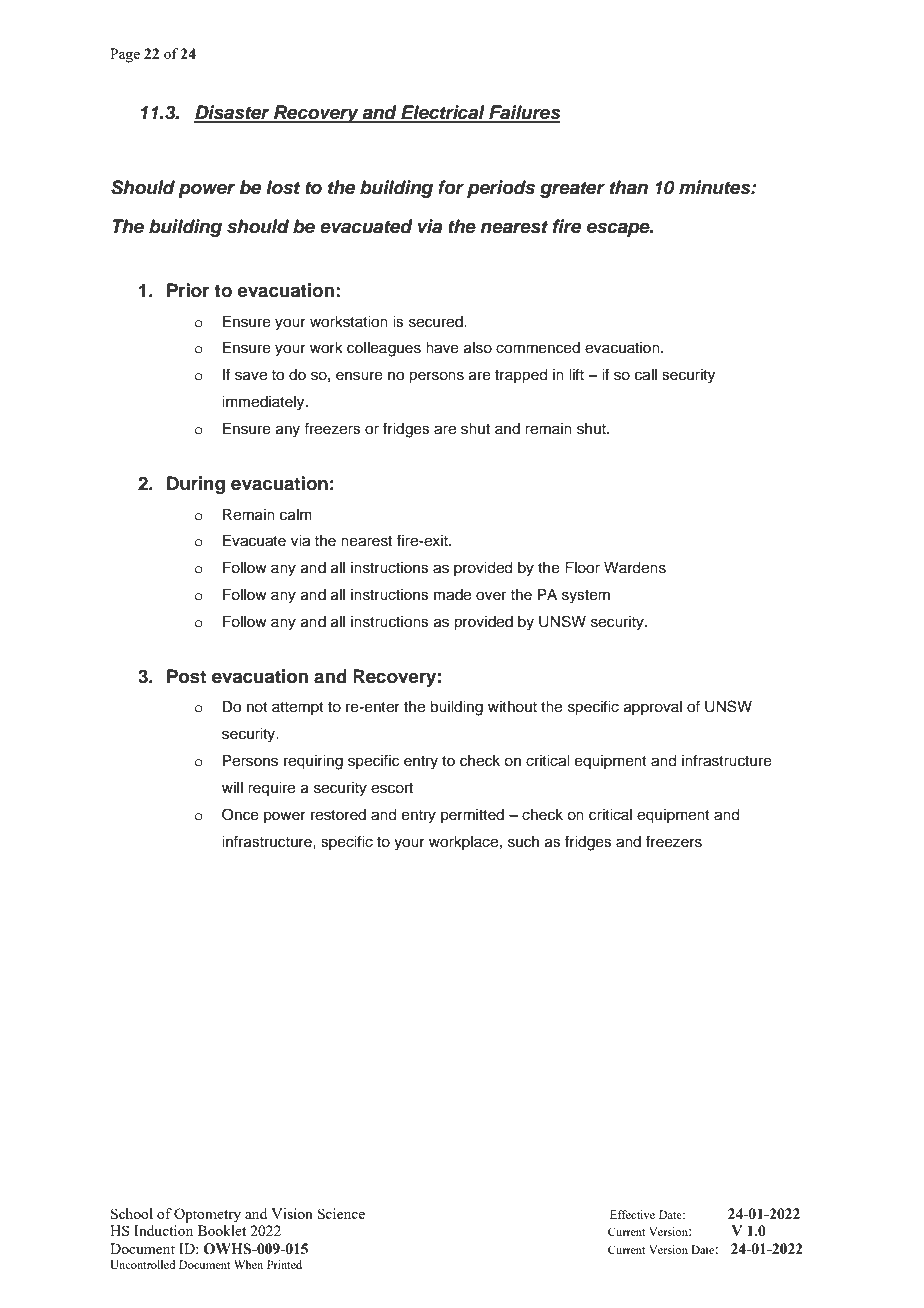 The height and width of the screenshot is (1308, 924). What do you see at coordinates (186, 676) in the screenshot?
I see `Post` at bounding box center [186, 676].
